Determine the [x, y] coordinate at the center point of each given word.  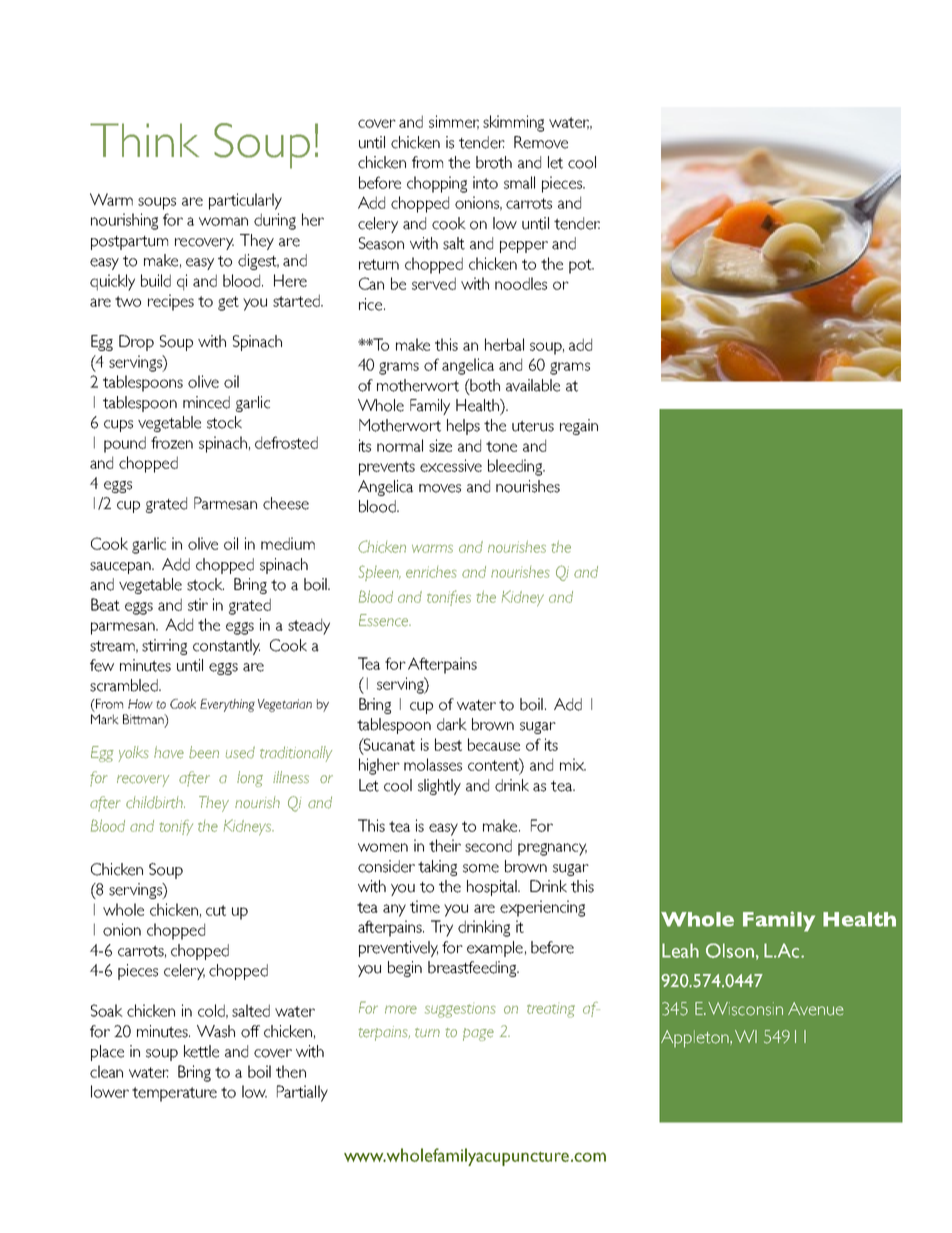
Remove [541, 142]
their [445, 845]
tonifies [449, 598]
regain [579, 427]
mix [573, 764]
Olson [730, 950]
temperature [174, 1094]
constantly [226, 647]
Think [144, 140]
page [478, 1034]
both [484, 385]
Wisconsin [745, 1009]
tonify [176, 827]
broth [494, 162]
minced [206, 402]
